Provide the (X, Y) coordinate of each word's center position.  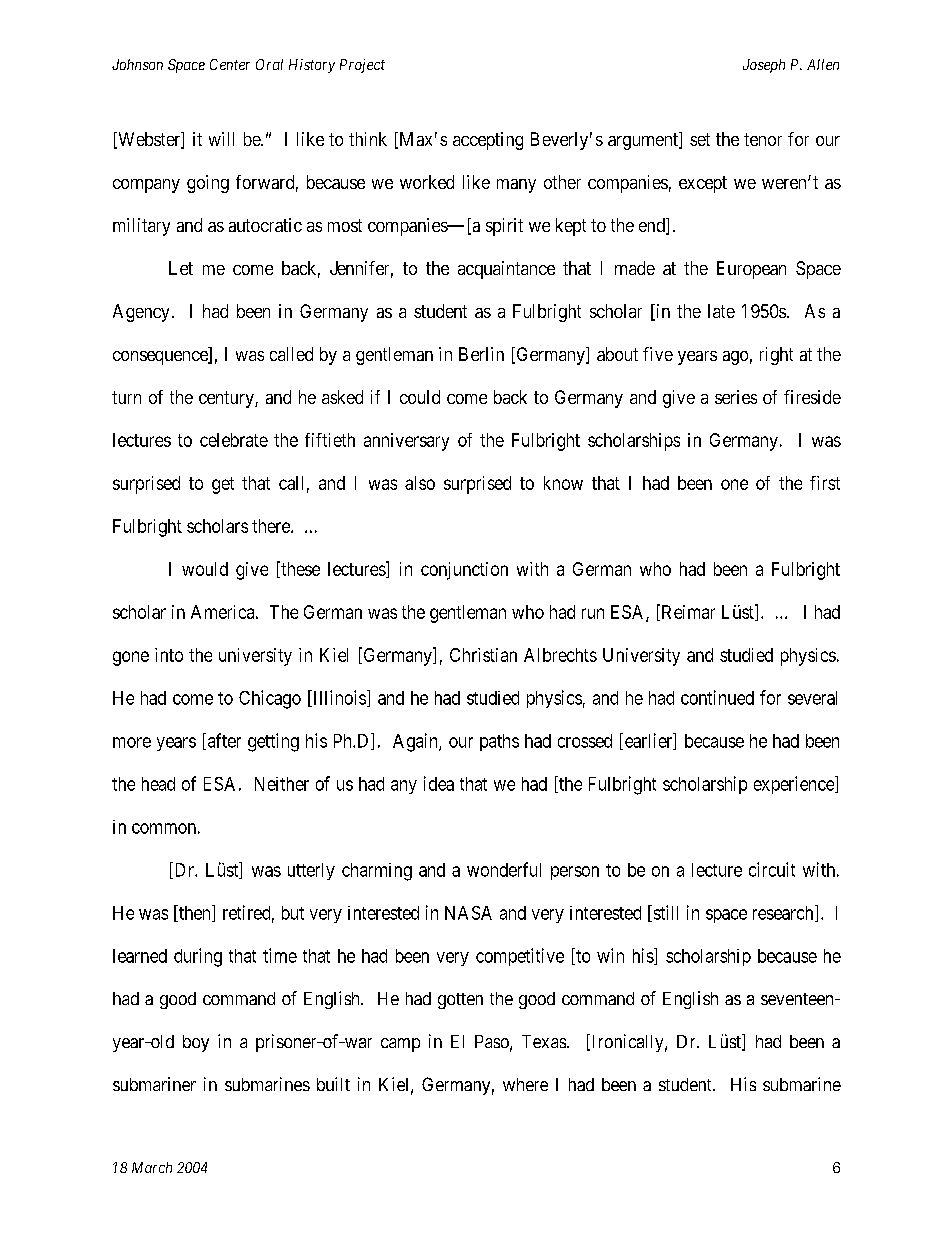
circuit (772, 869)
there (272, 526)
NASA (468, 913)
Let (181, 268)
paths (499, 742)
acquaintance (506, 270)
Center (230, 64)
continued (717, 697)
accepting (488, 141)
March (152, 1167)
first (825, 483)
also (420, 483)
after (223, 741)
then (194, 913)
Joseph (764, 66)
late (721, 311)
